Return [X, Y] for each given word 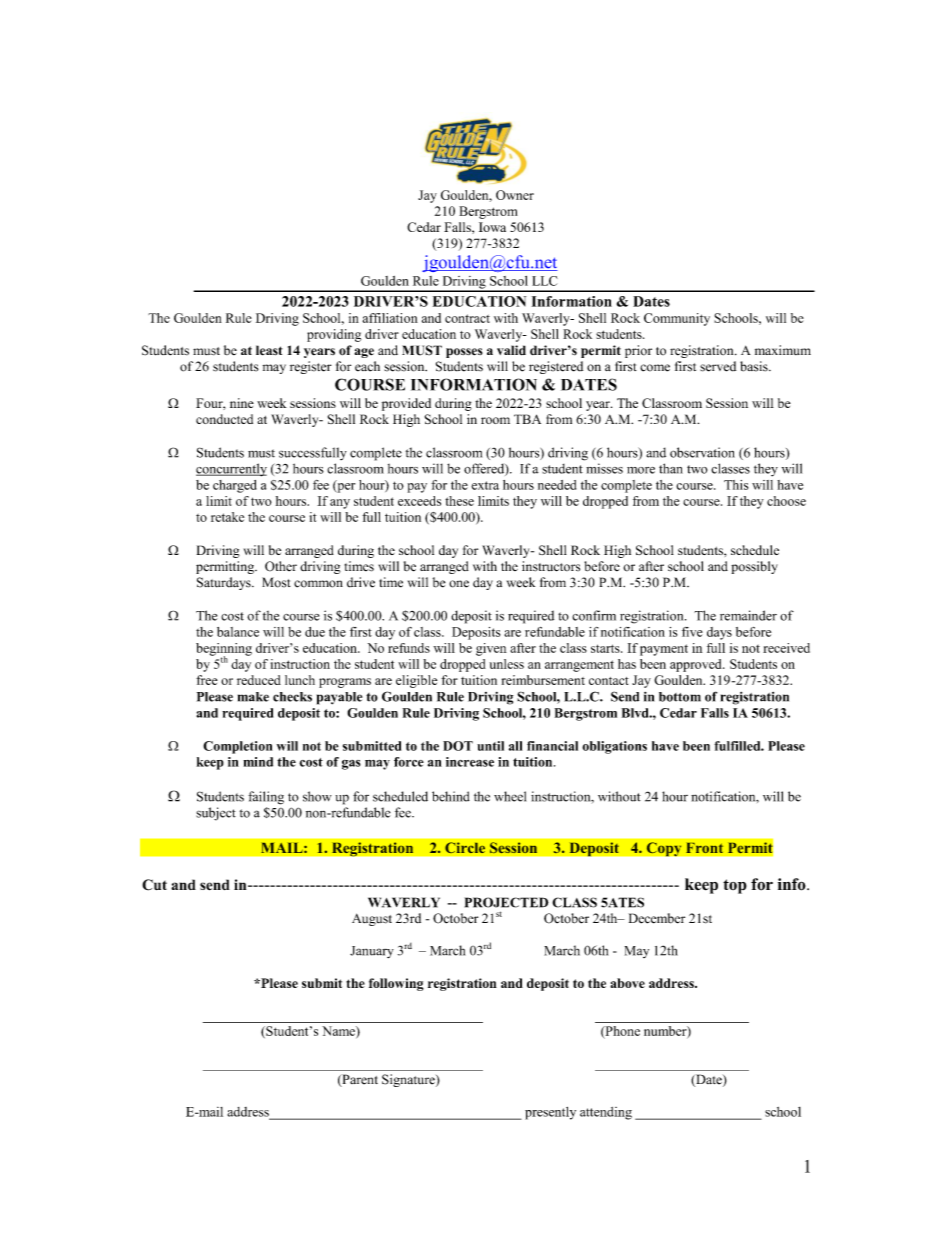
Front [705, 848]
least [269, 350]
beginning [224, 650]
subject [216, 814]
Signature [409, 1080]
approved [697, 665]
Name [339, 1032]
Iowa [492, 227]
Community [677, 319]
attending [606, 1113]
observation [702, 452]
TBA [527, 419]
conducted [224, 419]
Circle [465, 848]
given [491, 649]
